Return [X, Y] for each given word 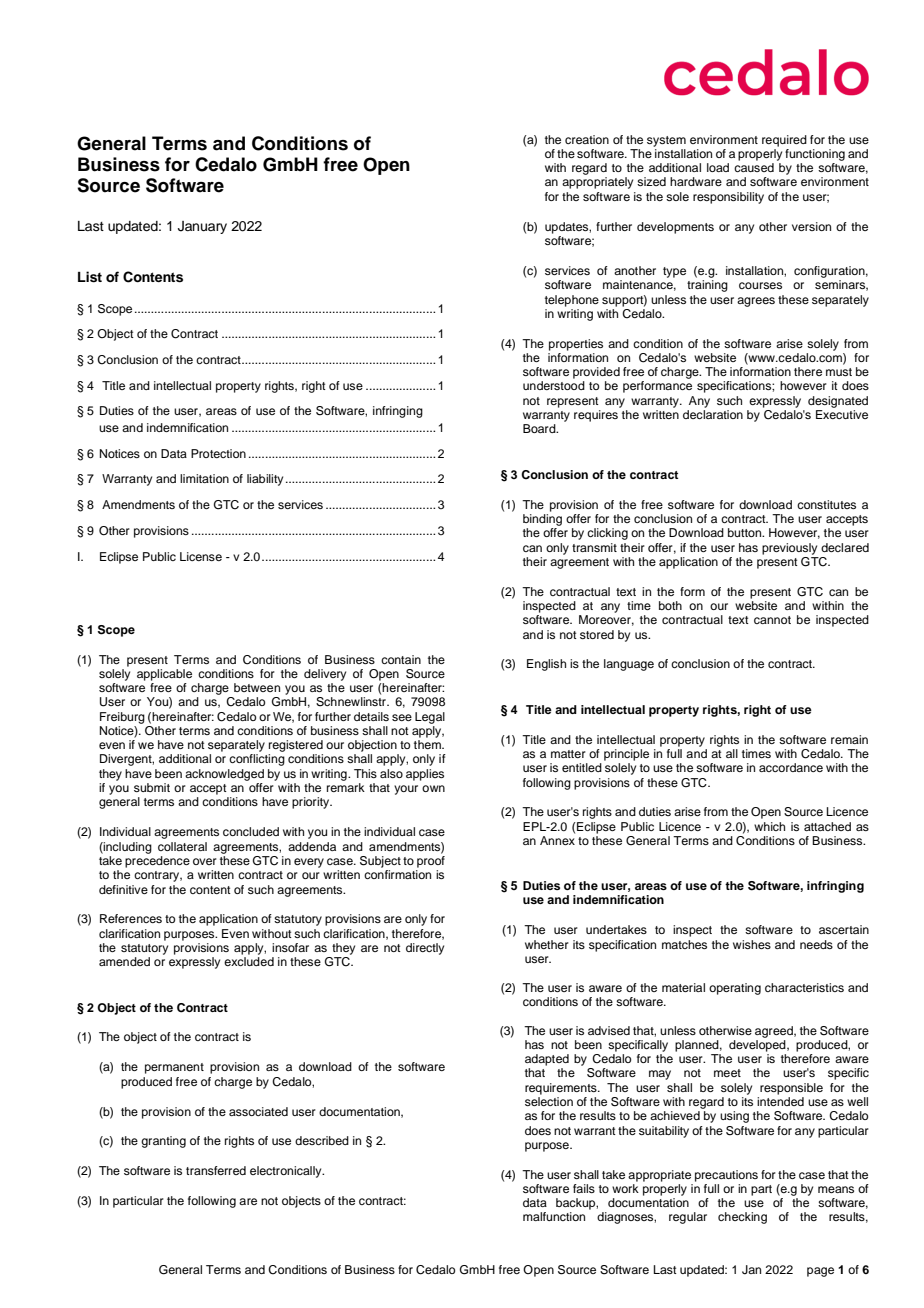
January [202, 227]
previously [789, 549]
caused [754, 167]
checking [742, 1218]
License [201, 556]
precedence [157, 862]
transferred [216, 1170]
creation [587, 139]
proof [431, 862]
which [769, 826]
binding [542, 520]
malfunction [554, 1216]
